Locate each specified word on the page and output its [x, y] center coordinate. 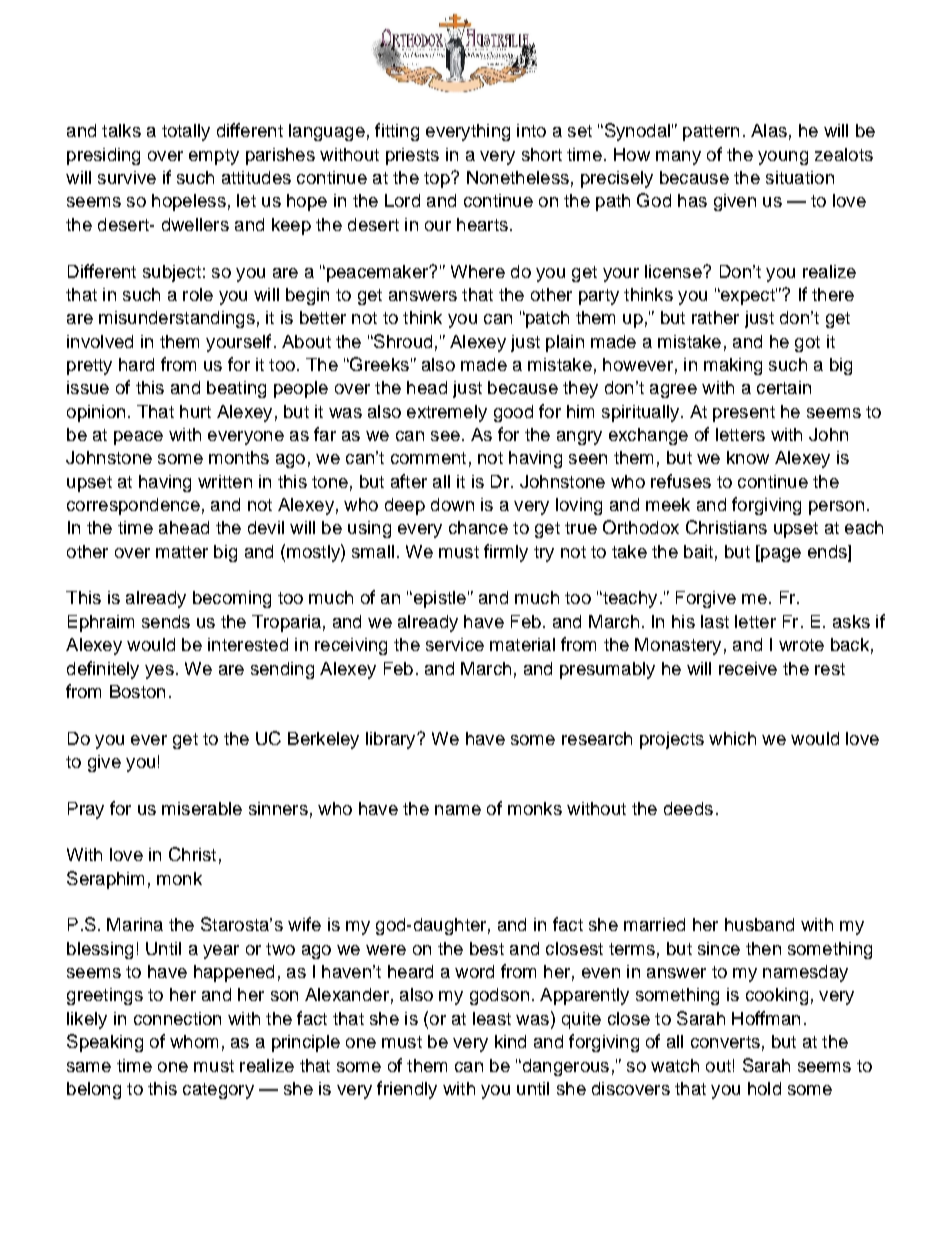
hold [764, 1088]
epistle [438, 599]
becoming [232, 599]
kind [510, 1041]
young [783, 158]
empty [214, 157]
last [715, 621]
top [438, 180]
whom [194, 1041]
